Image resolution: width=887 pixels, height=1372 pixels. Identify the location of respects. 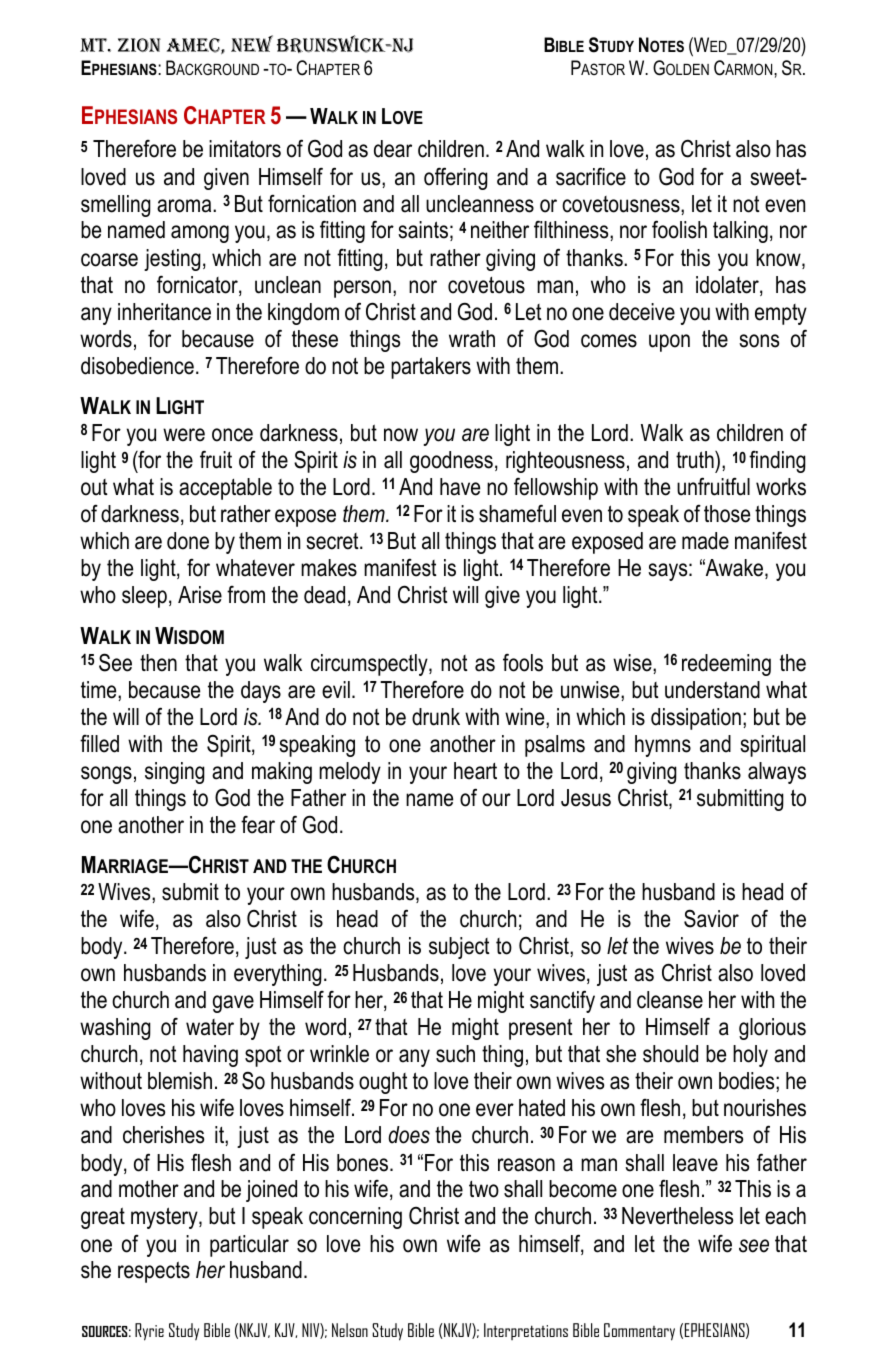
(154, 1272).
